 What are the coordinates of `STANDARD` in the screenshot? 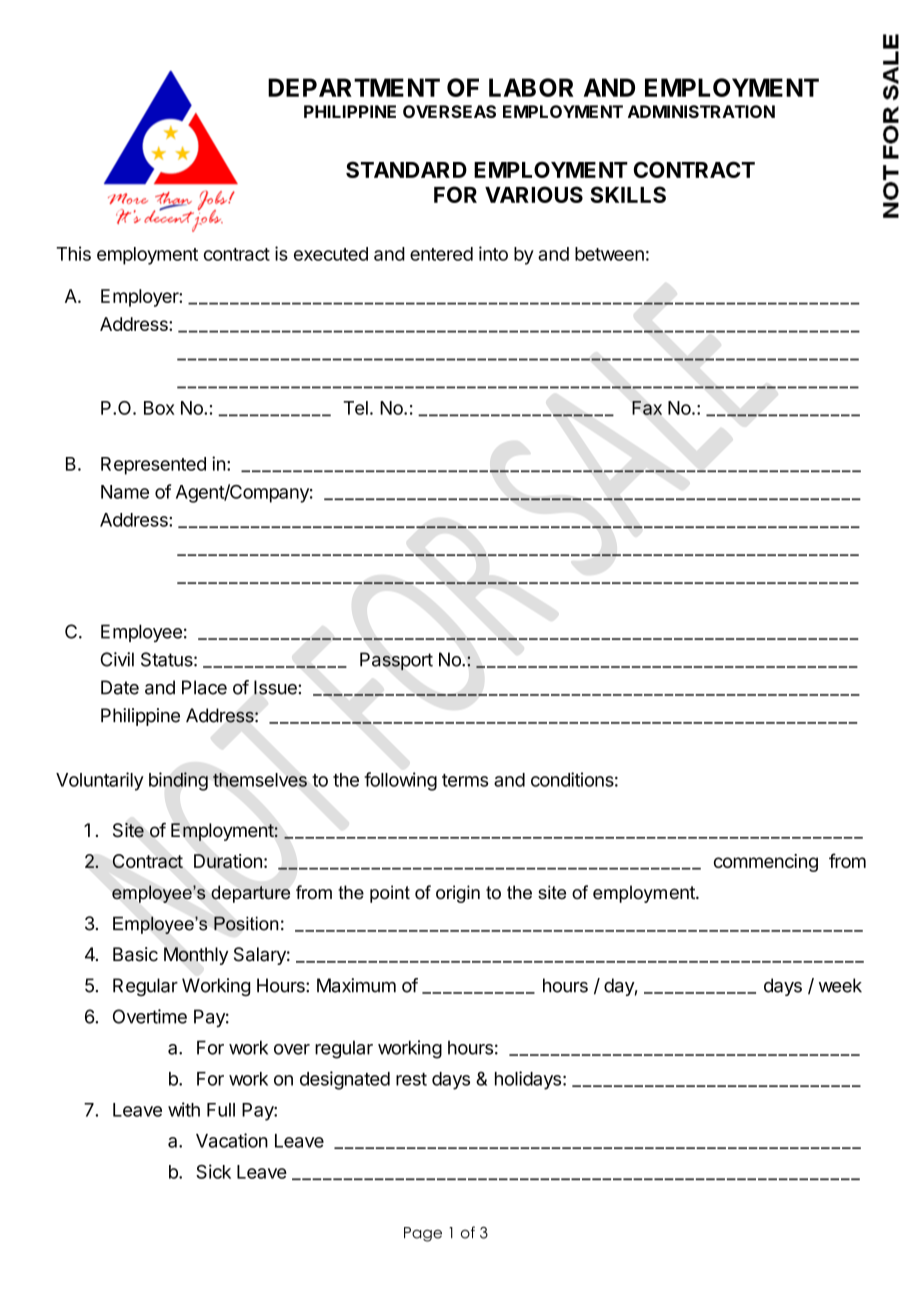 It's located at (406, 169).
